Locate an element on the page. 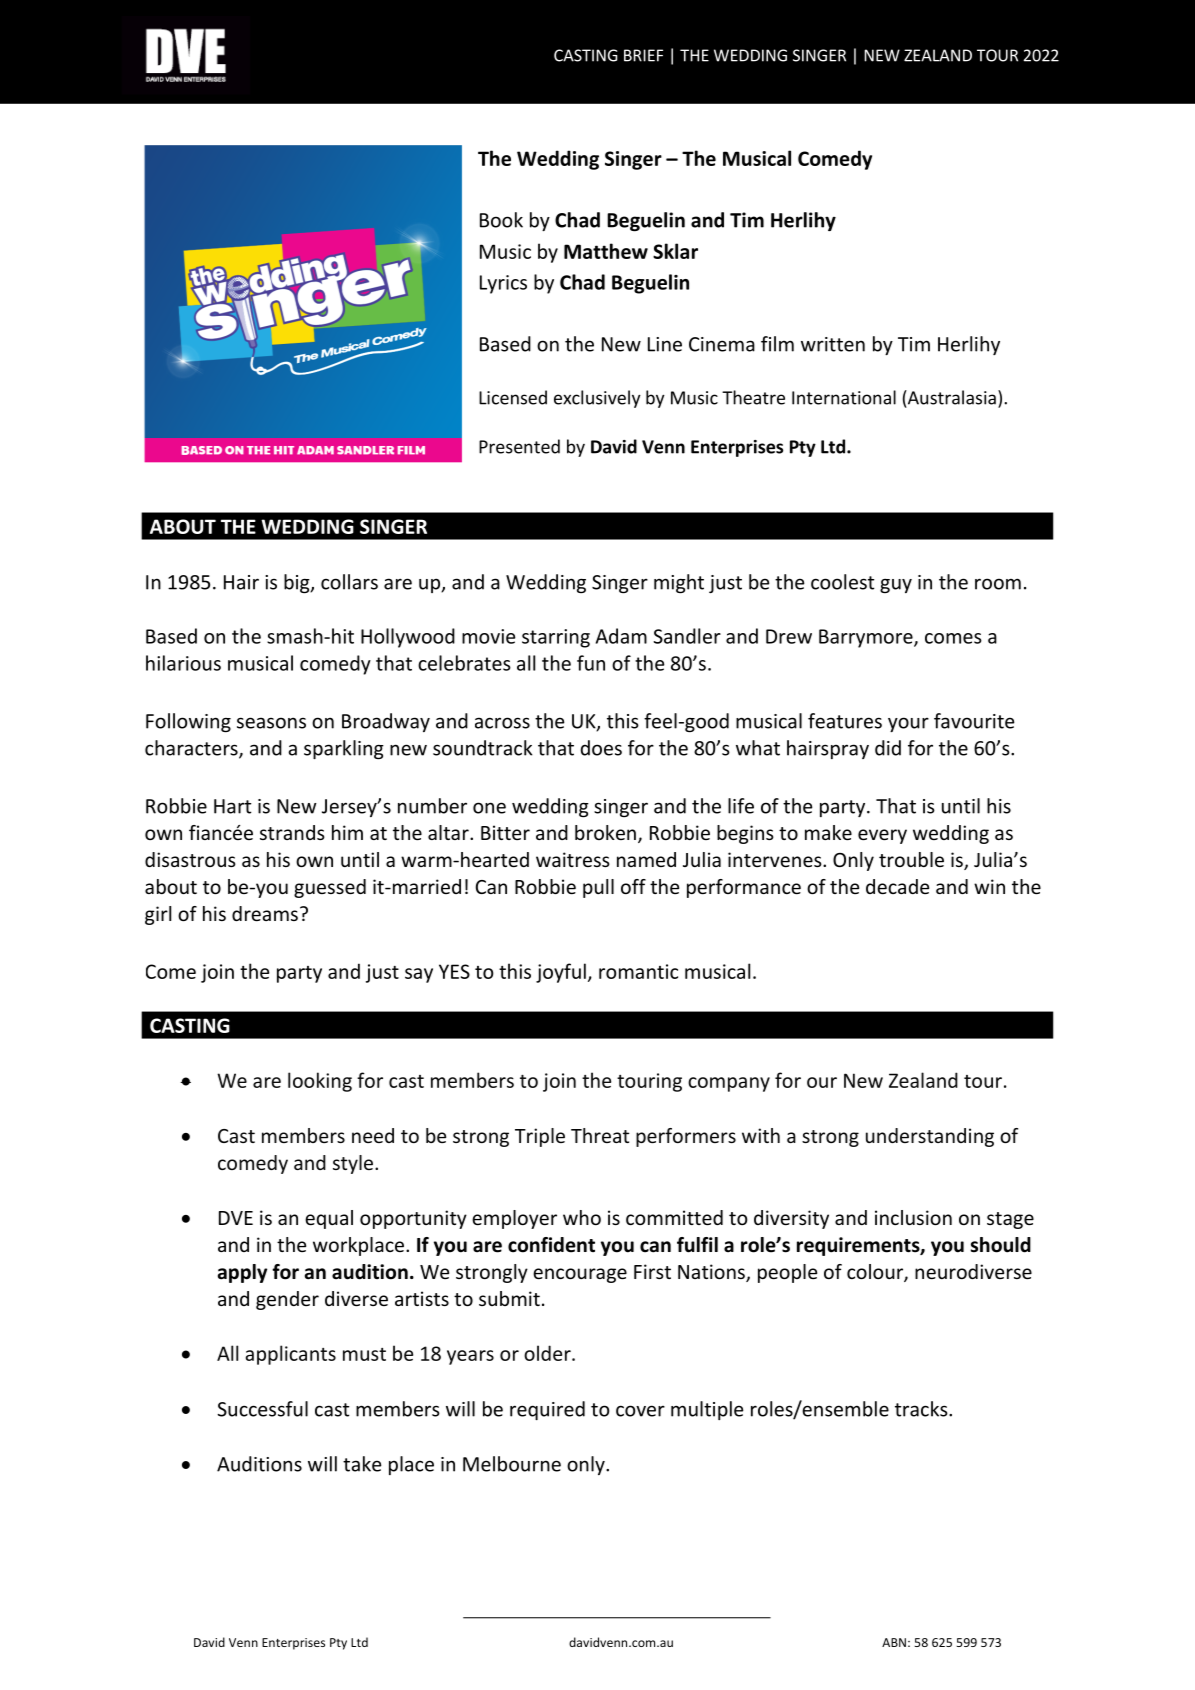 This image has width=1195, height=1690. Melbourne is located at coordinates (512, 1464).
